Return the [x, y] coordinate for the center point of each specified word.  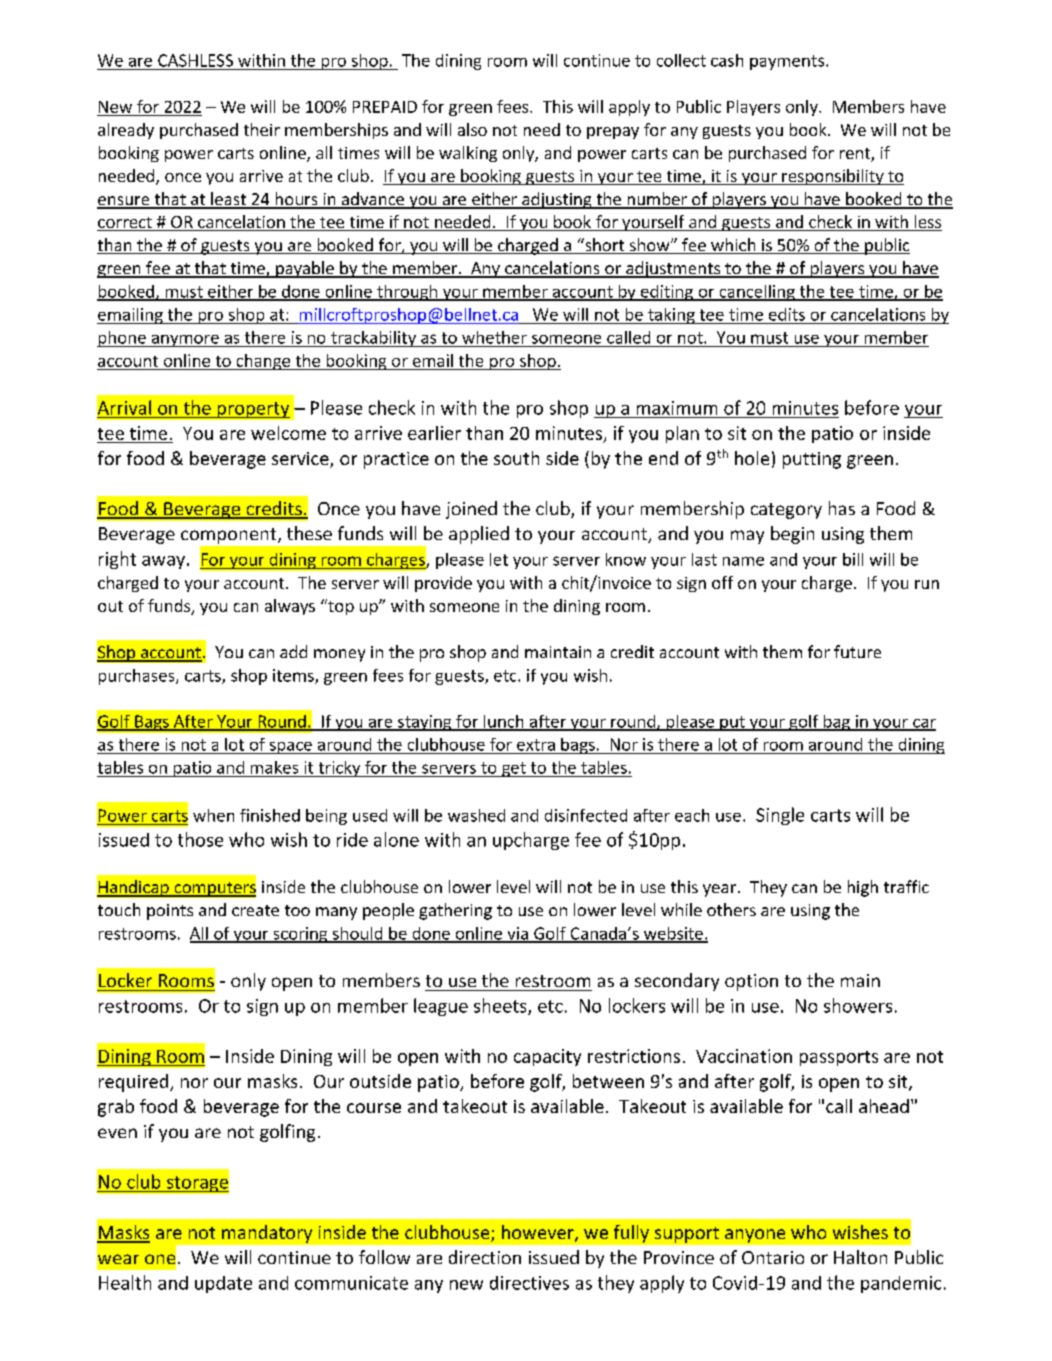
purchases [138, 677]
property [252, 410]
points [170, 912]
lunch [504, 722]
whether [494, 337]
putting [812, 460]
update [223, 1284]
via [517, 934]
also [472, 129]
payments [788, 62]
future [857, 651]
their [262, 129]
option [751, 982]
